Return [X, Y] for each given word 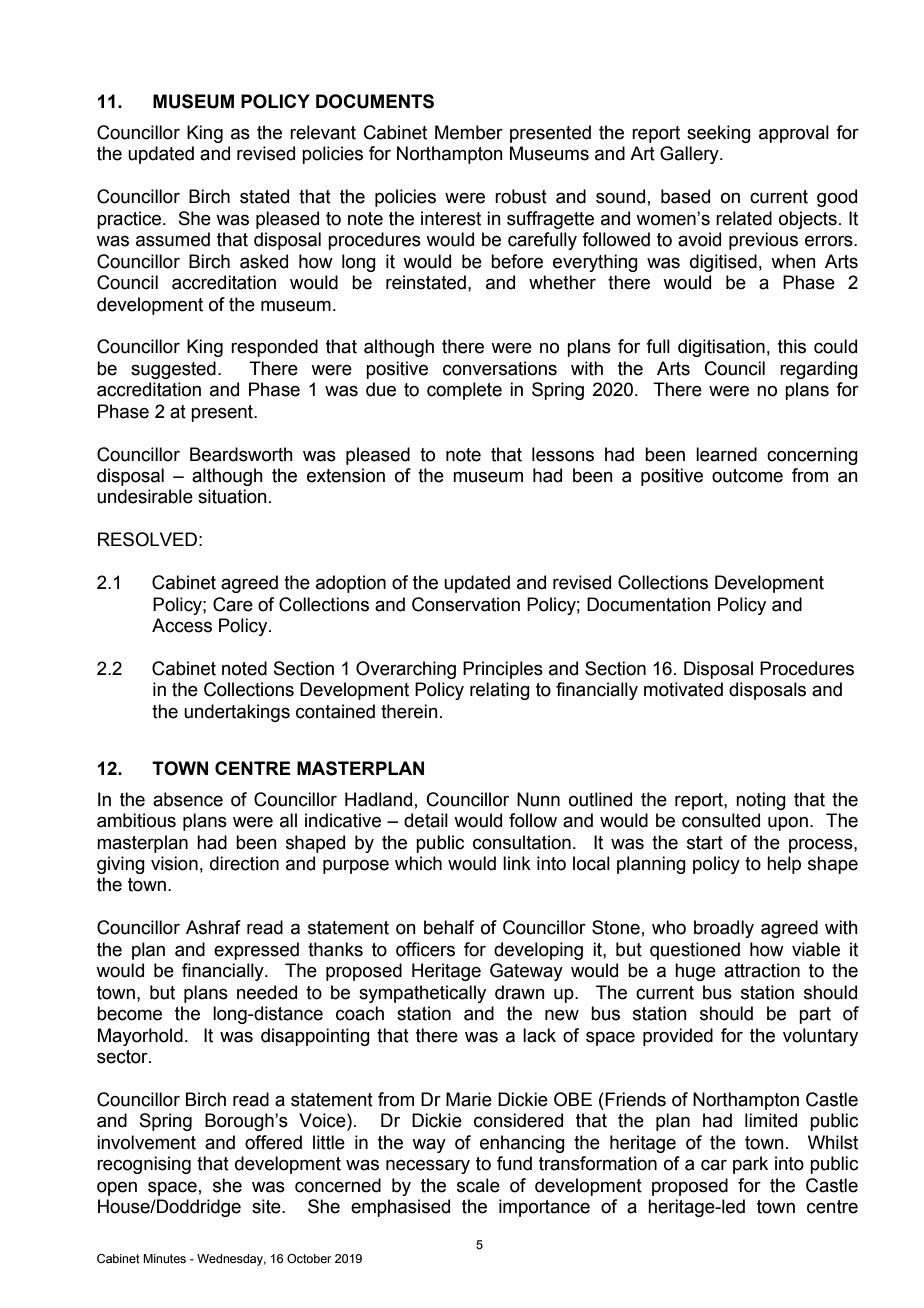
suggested [173, 370]
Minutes [164, 1258]
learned [726, 454]
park [750, 1165]
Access [182, 625]
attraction [762, 970]
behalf [449, 927]
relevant [323, 132]
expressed [256, 951]
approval [794, 134]
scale [478, 1185]
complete [464, 391]
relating [500, 691]
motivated [683, 689]
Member [469, 132]
